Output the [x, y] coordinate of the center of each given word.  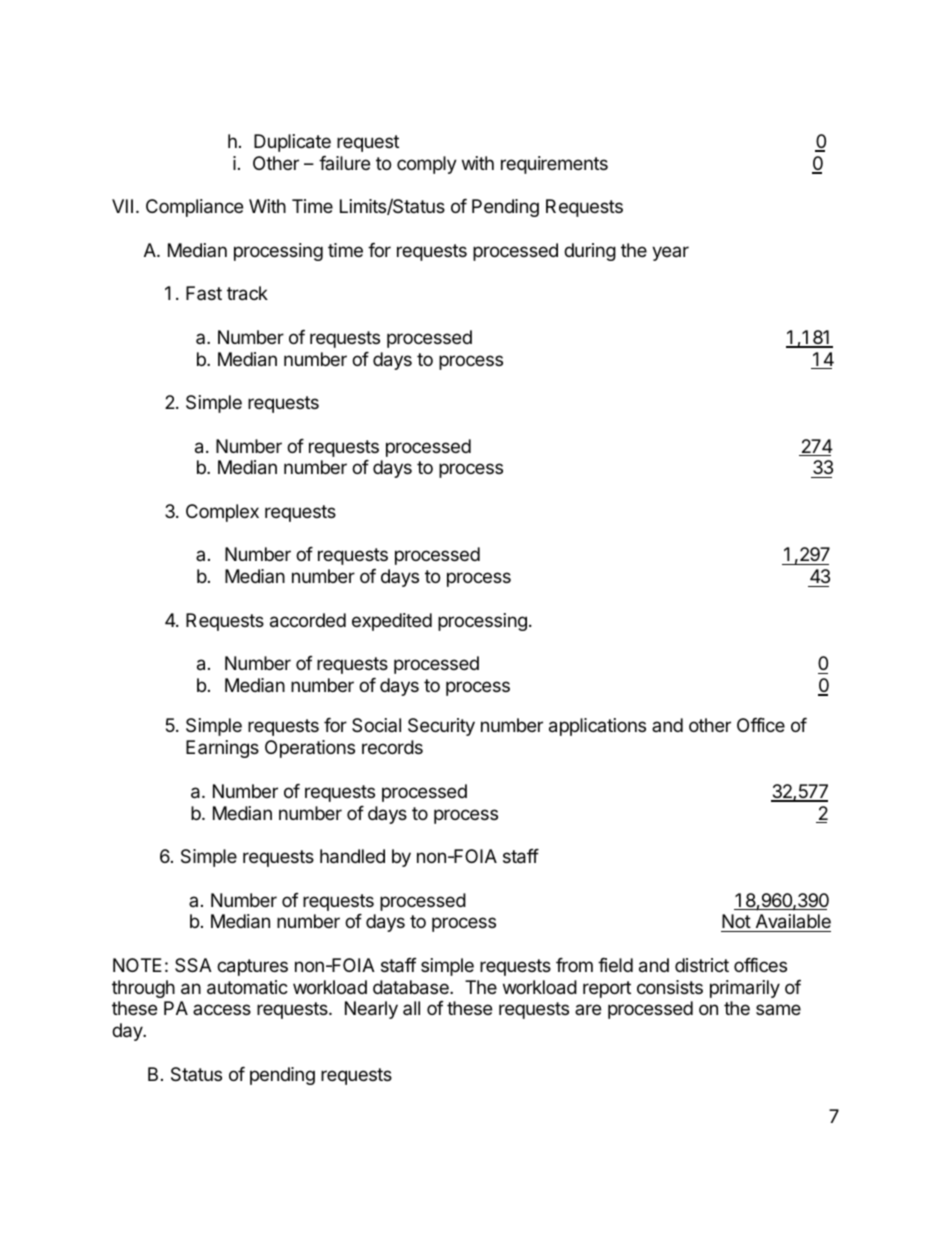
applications [597, 727]
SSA [193, 965]
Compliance [194, 208]
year [670, 253]
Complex [222, 513]
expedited [392, 622]
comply [427, 165]
